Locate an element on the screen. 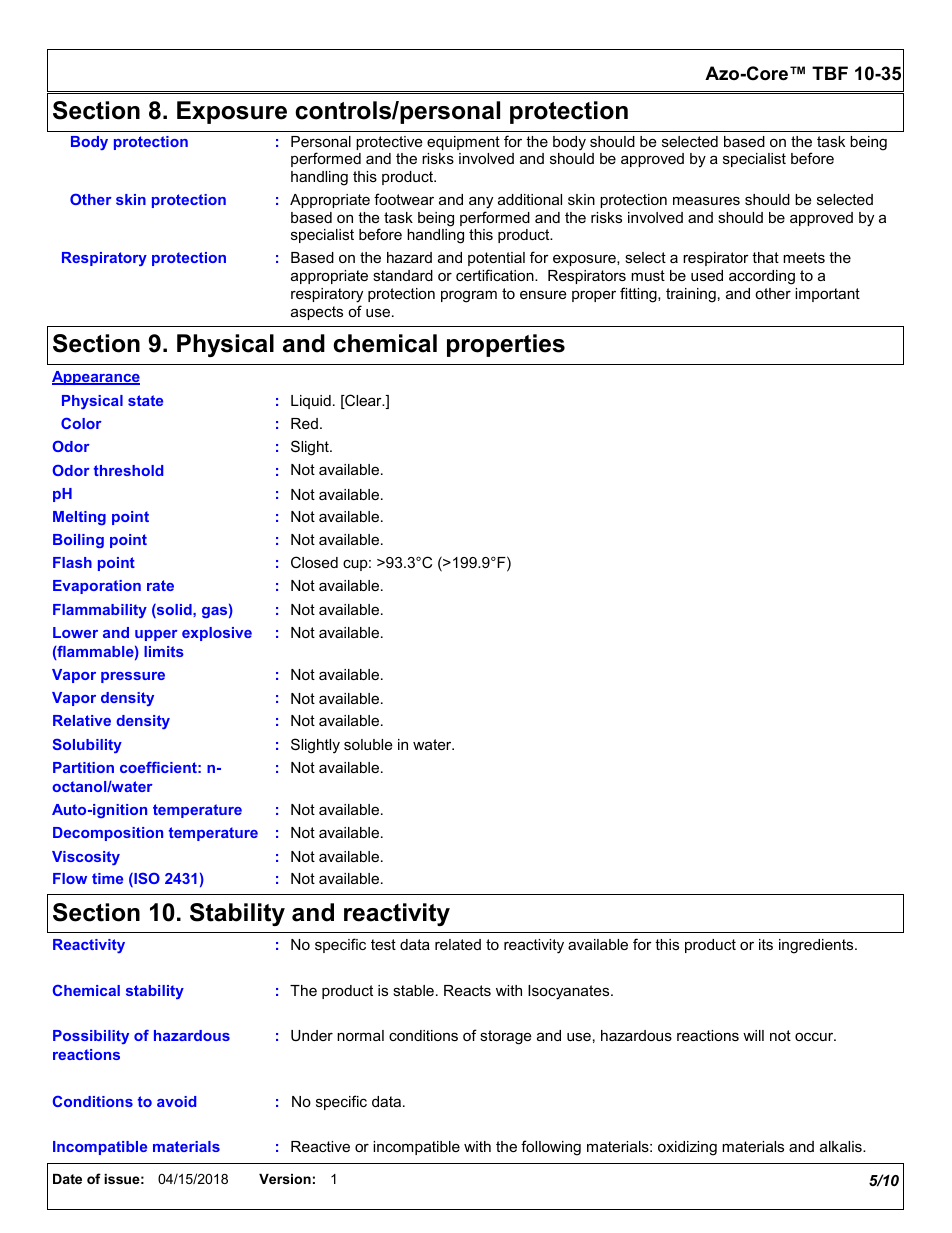  related is located at coordinates (458, 944).
